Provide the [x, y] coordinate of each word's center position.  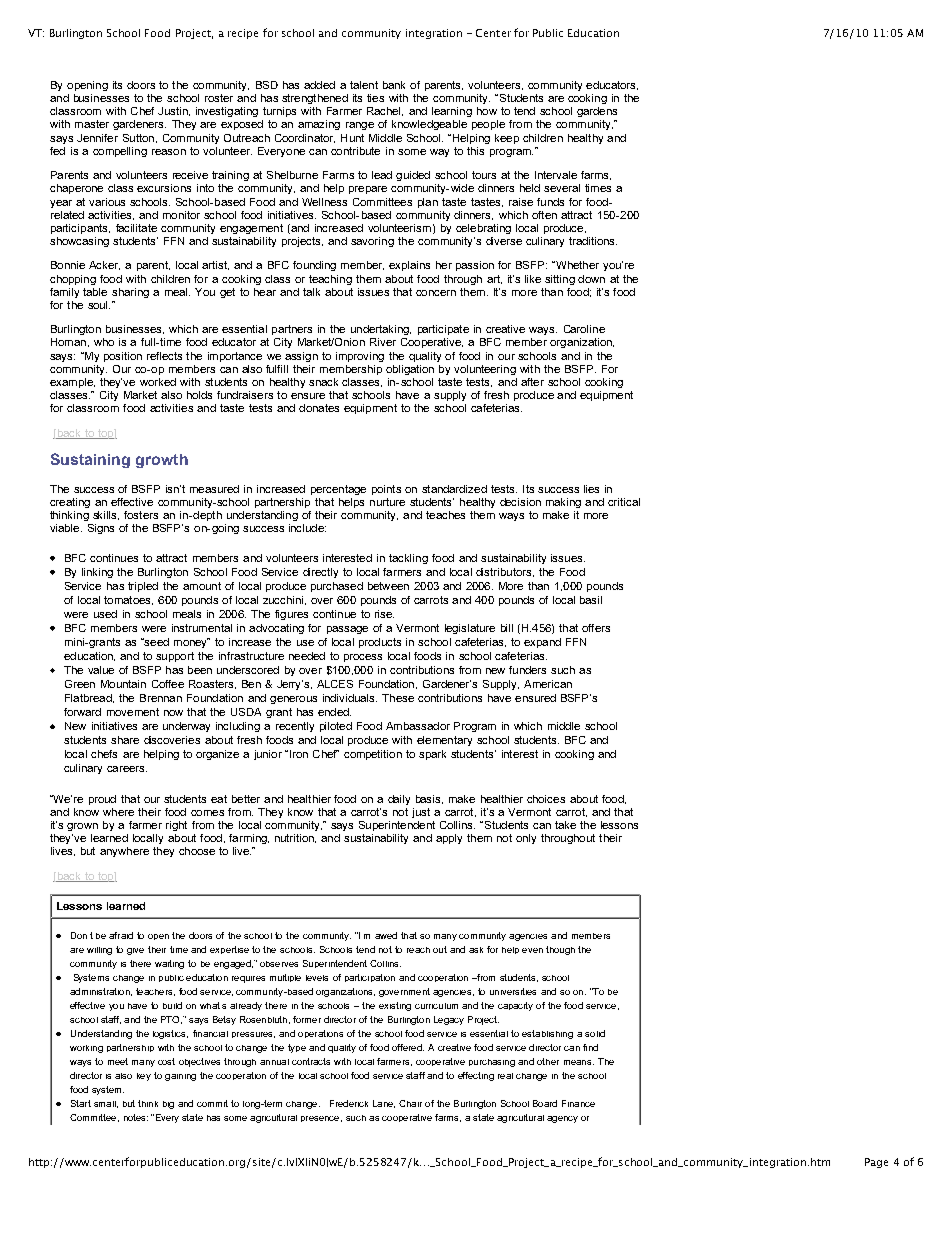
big [168, 1105]
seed [156, 642]
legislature [470, 629]
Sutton [138, 138]
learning [452, 112]
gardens [597, 112]
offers [596, 628]
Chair [410, 1103]
